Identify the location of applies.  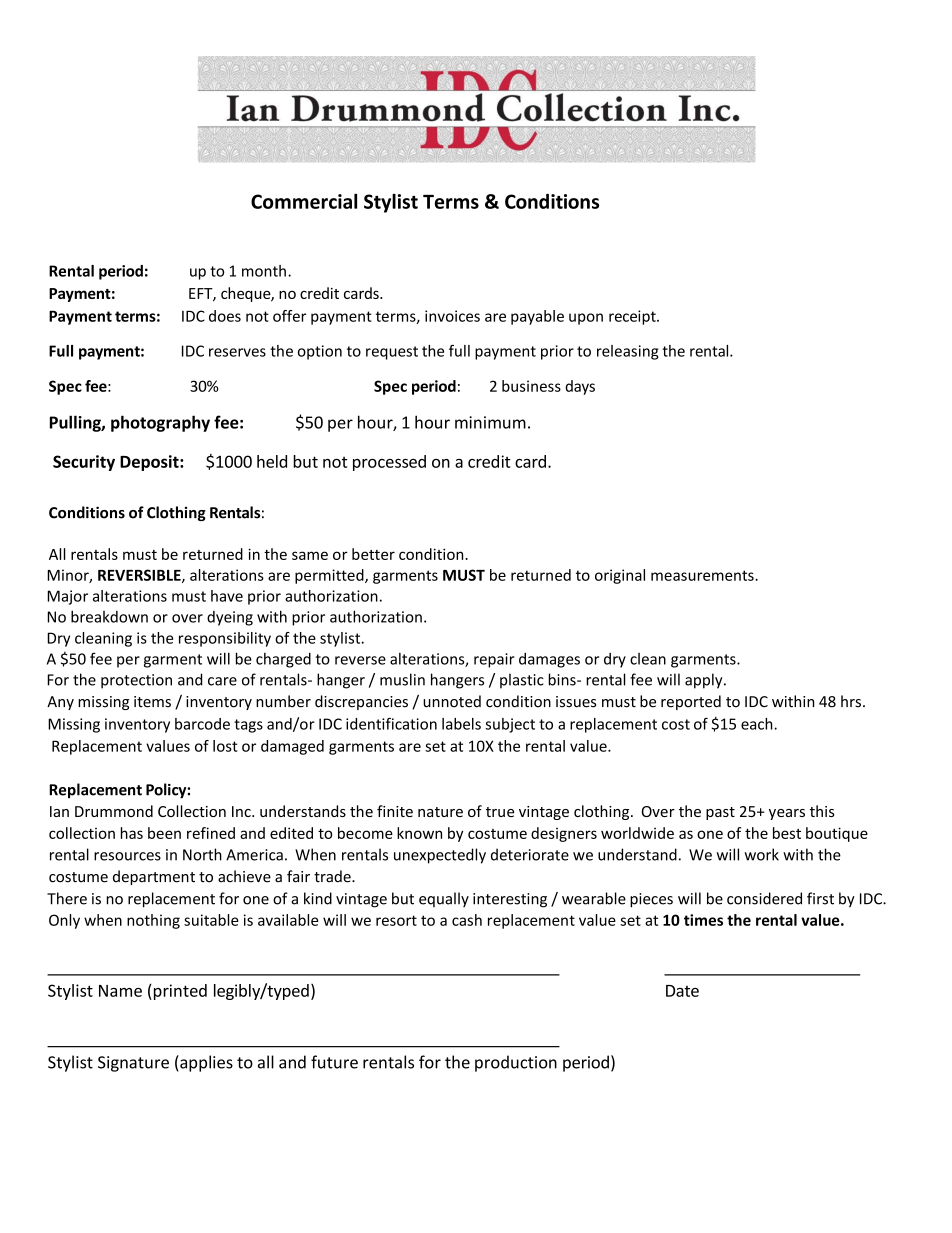
(205, 1063).
